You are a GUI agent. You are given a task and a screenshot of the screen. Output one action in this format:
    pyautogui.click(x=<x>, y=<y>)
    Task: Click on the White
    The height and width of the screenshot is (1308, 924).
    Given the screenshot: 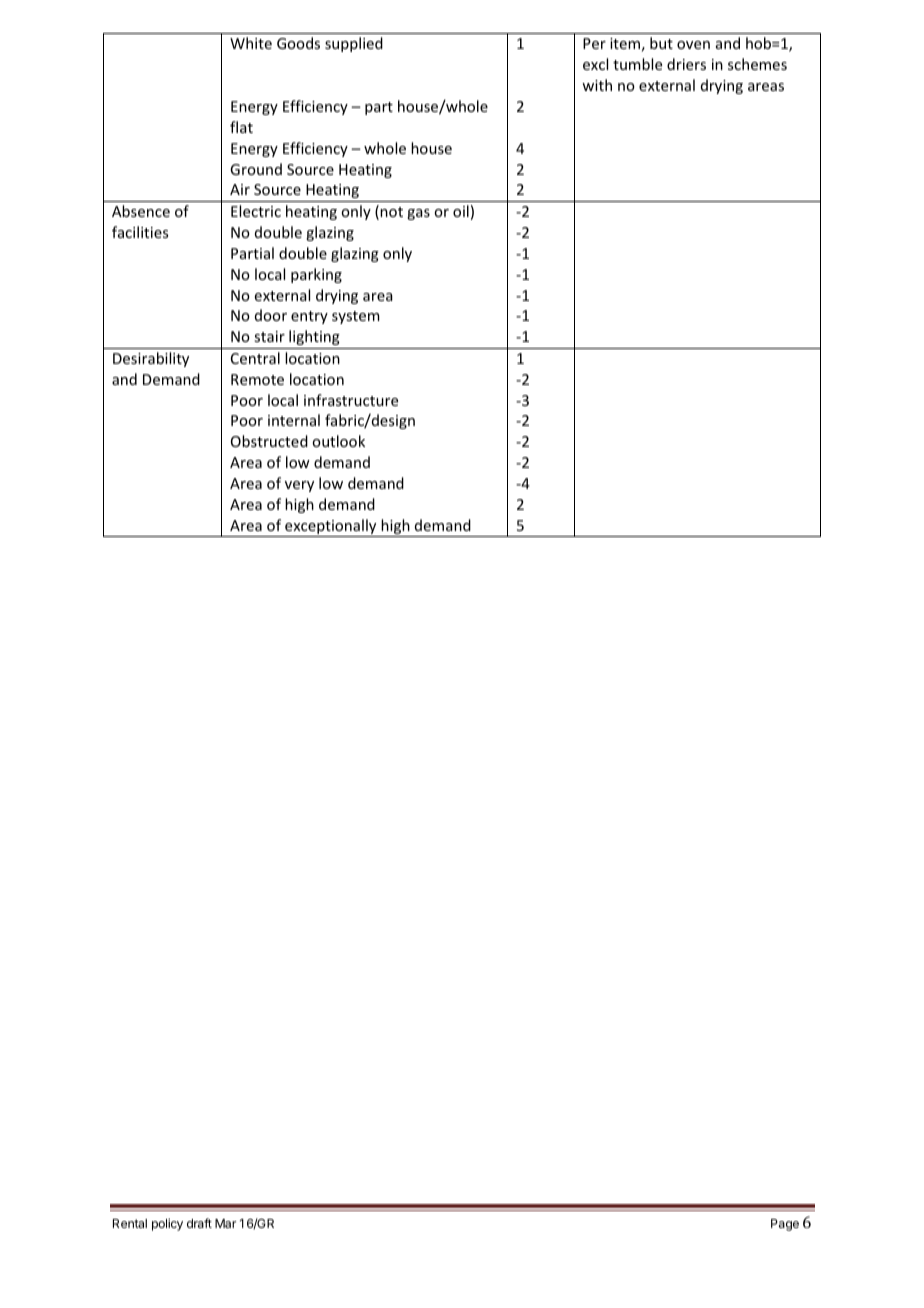 What is the action you would take?
    pyautogui.click(x=251, y=43)
